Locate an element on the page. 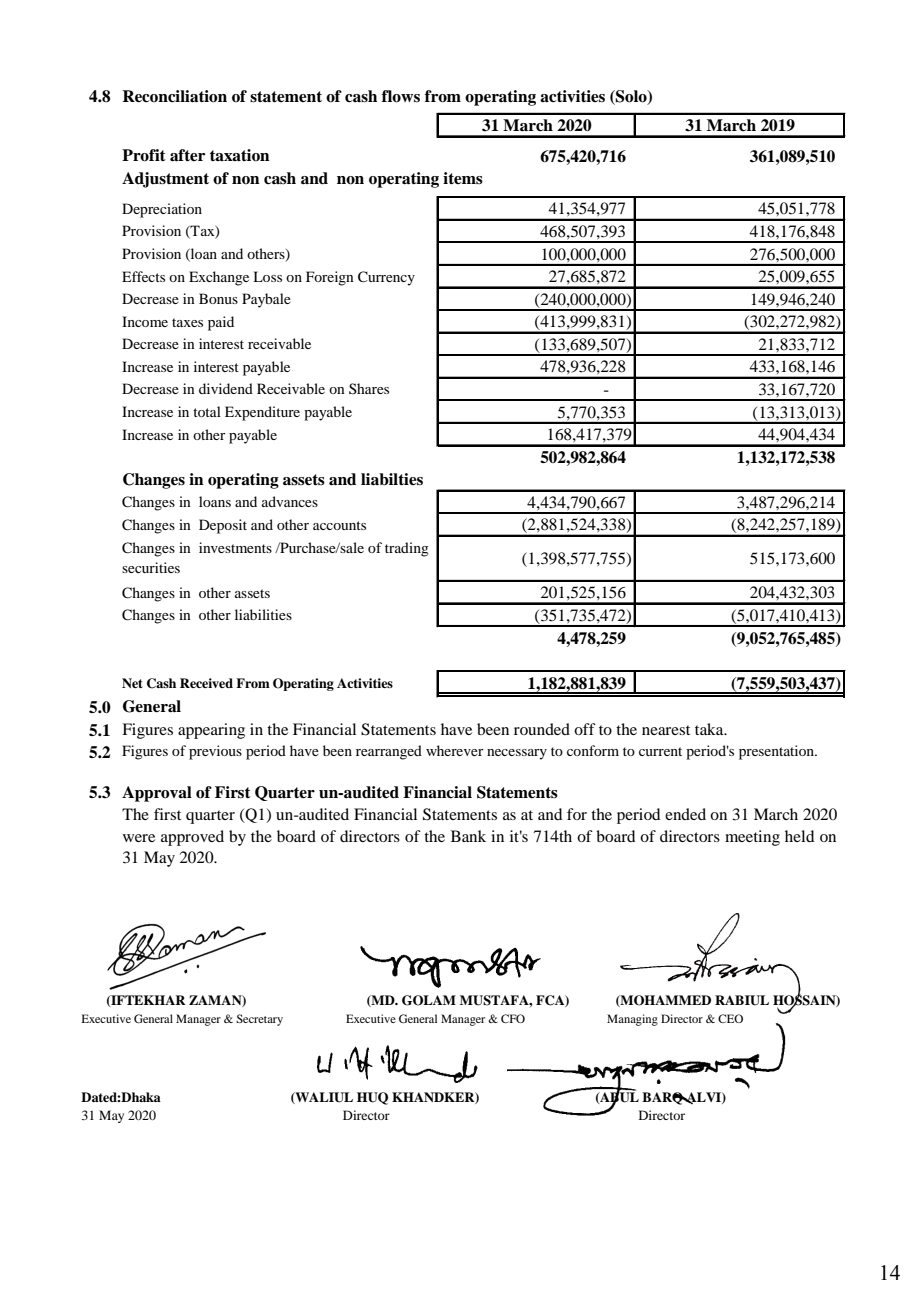 The width and height of the page is (924, 1308). Secretary is located at coordinates (259, 1020).
